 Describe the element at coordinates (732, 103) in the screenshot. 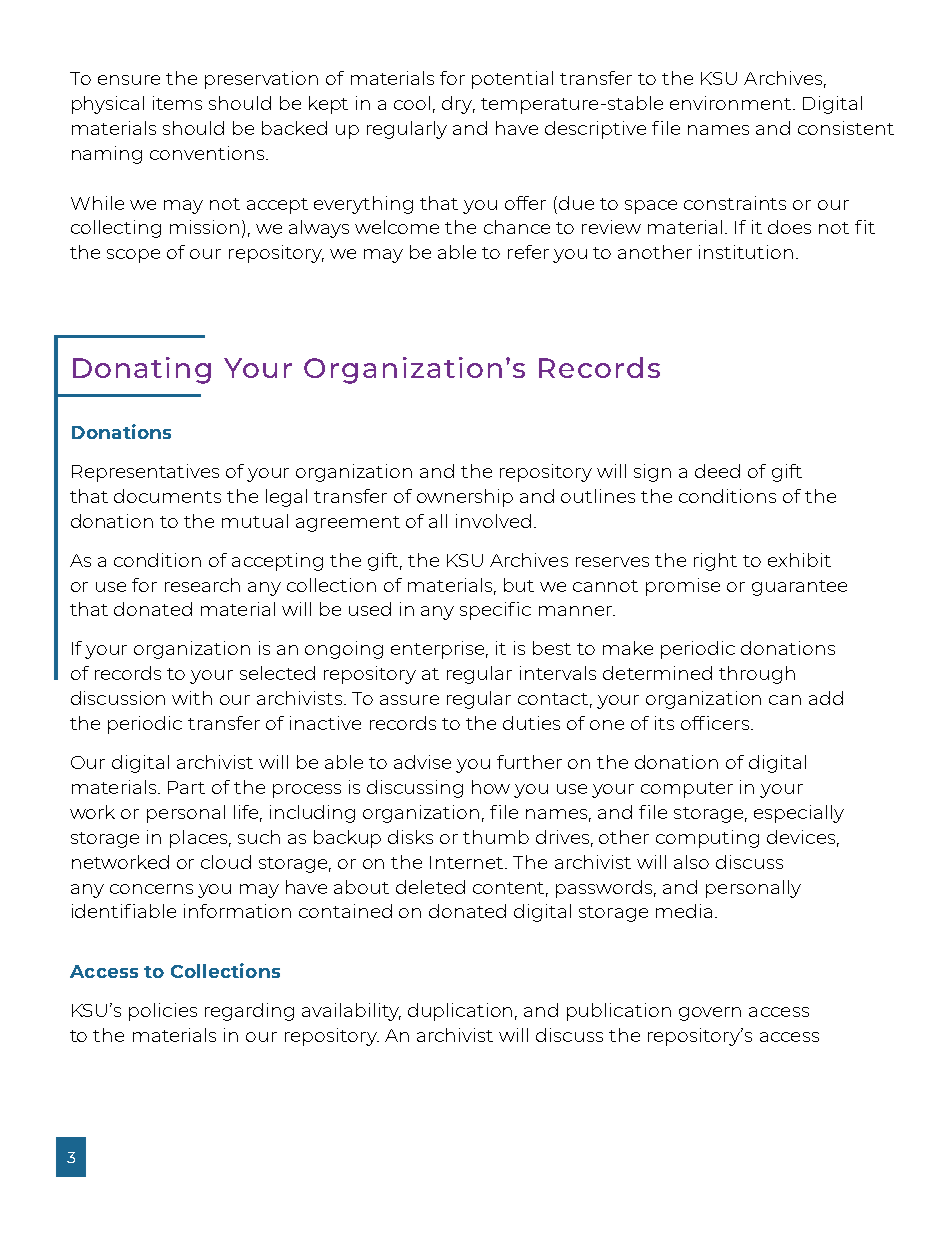

I see `environment` at that location.
